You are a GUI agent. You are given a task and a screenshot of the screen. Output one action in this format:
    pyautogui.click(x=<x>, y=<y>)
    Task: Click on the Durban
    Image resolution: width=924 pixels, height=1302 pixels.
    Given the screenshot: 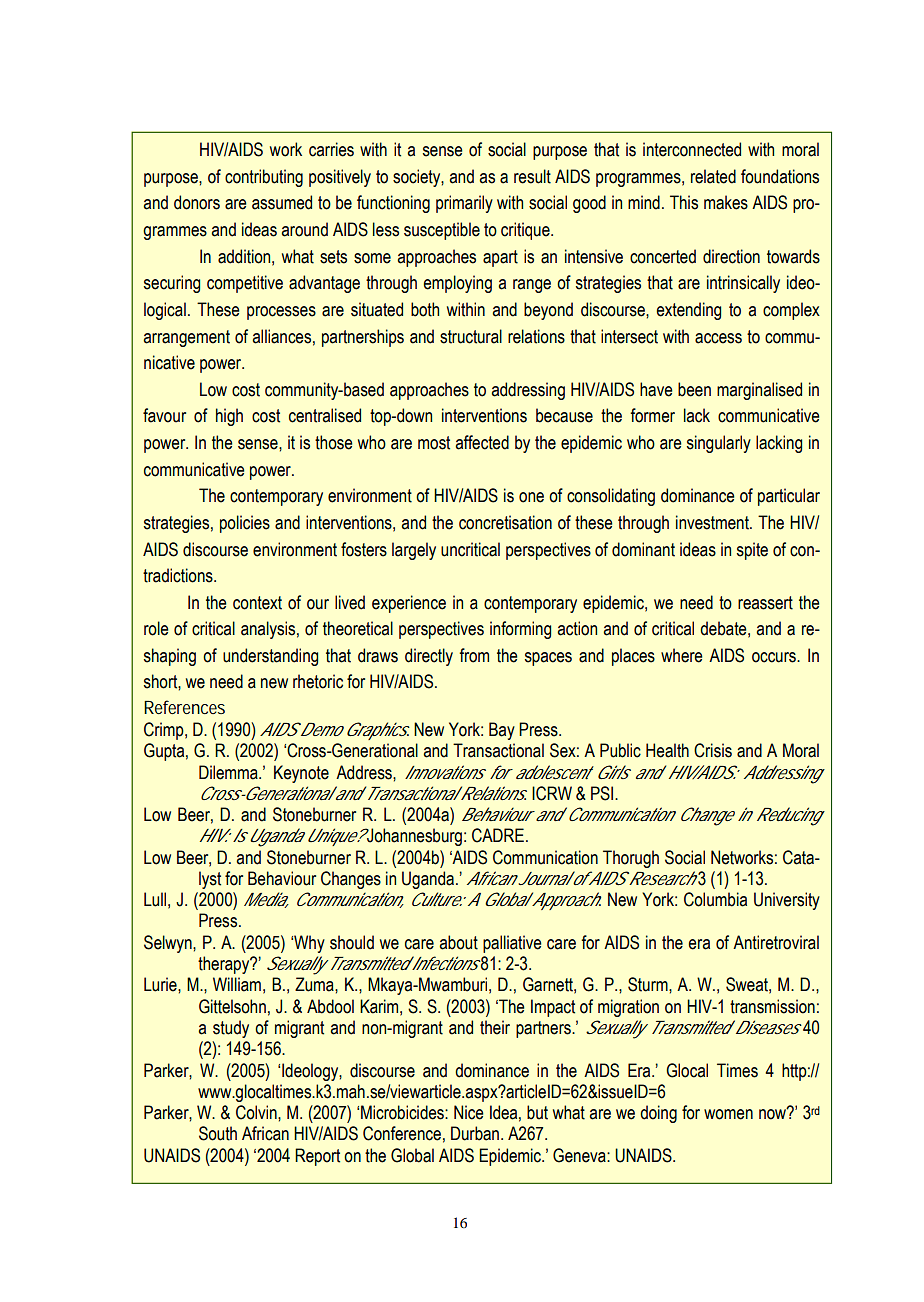 What is the action you would take?
    pyautogui.click(x=475, y=1133)
